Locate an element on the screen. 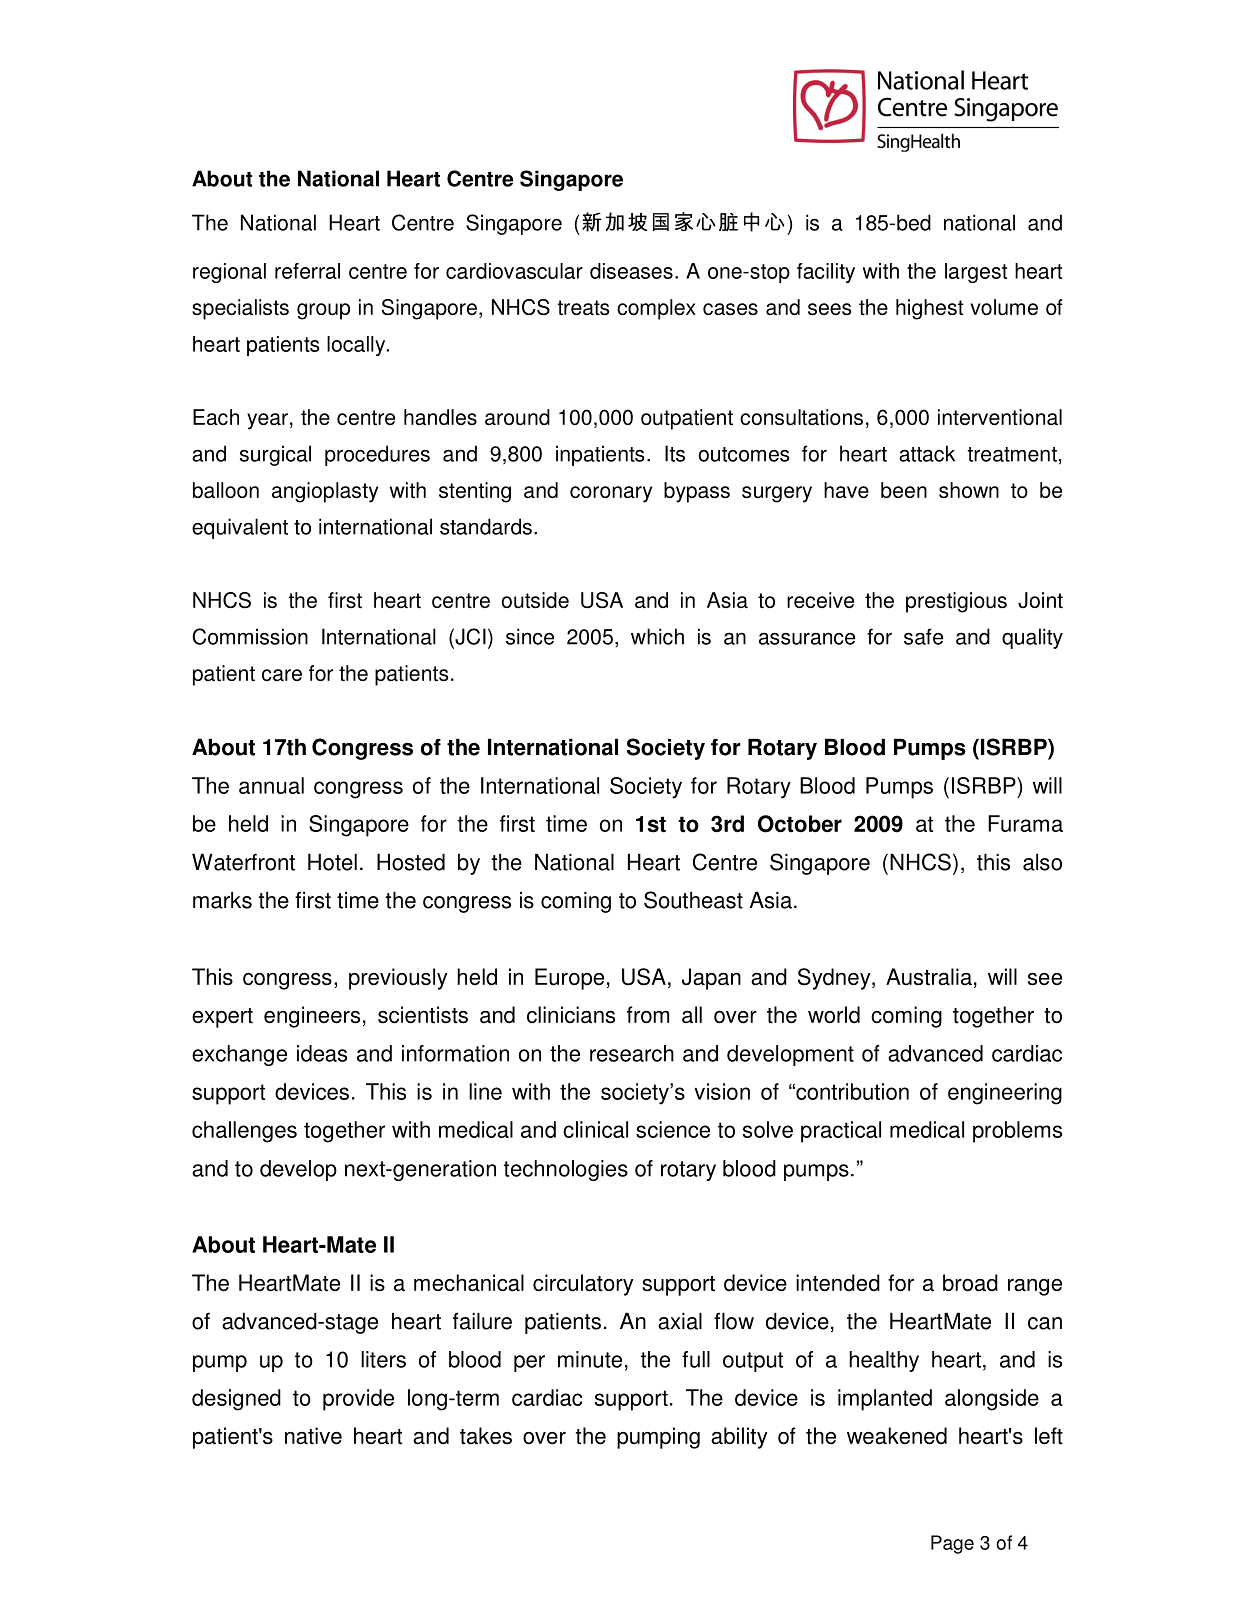 The width and height of the screenshot is (1254, 1622). native is located at coordinates (313, 1436).
